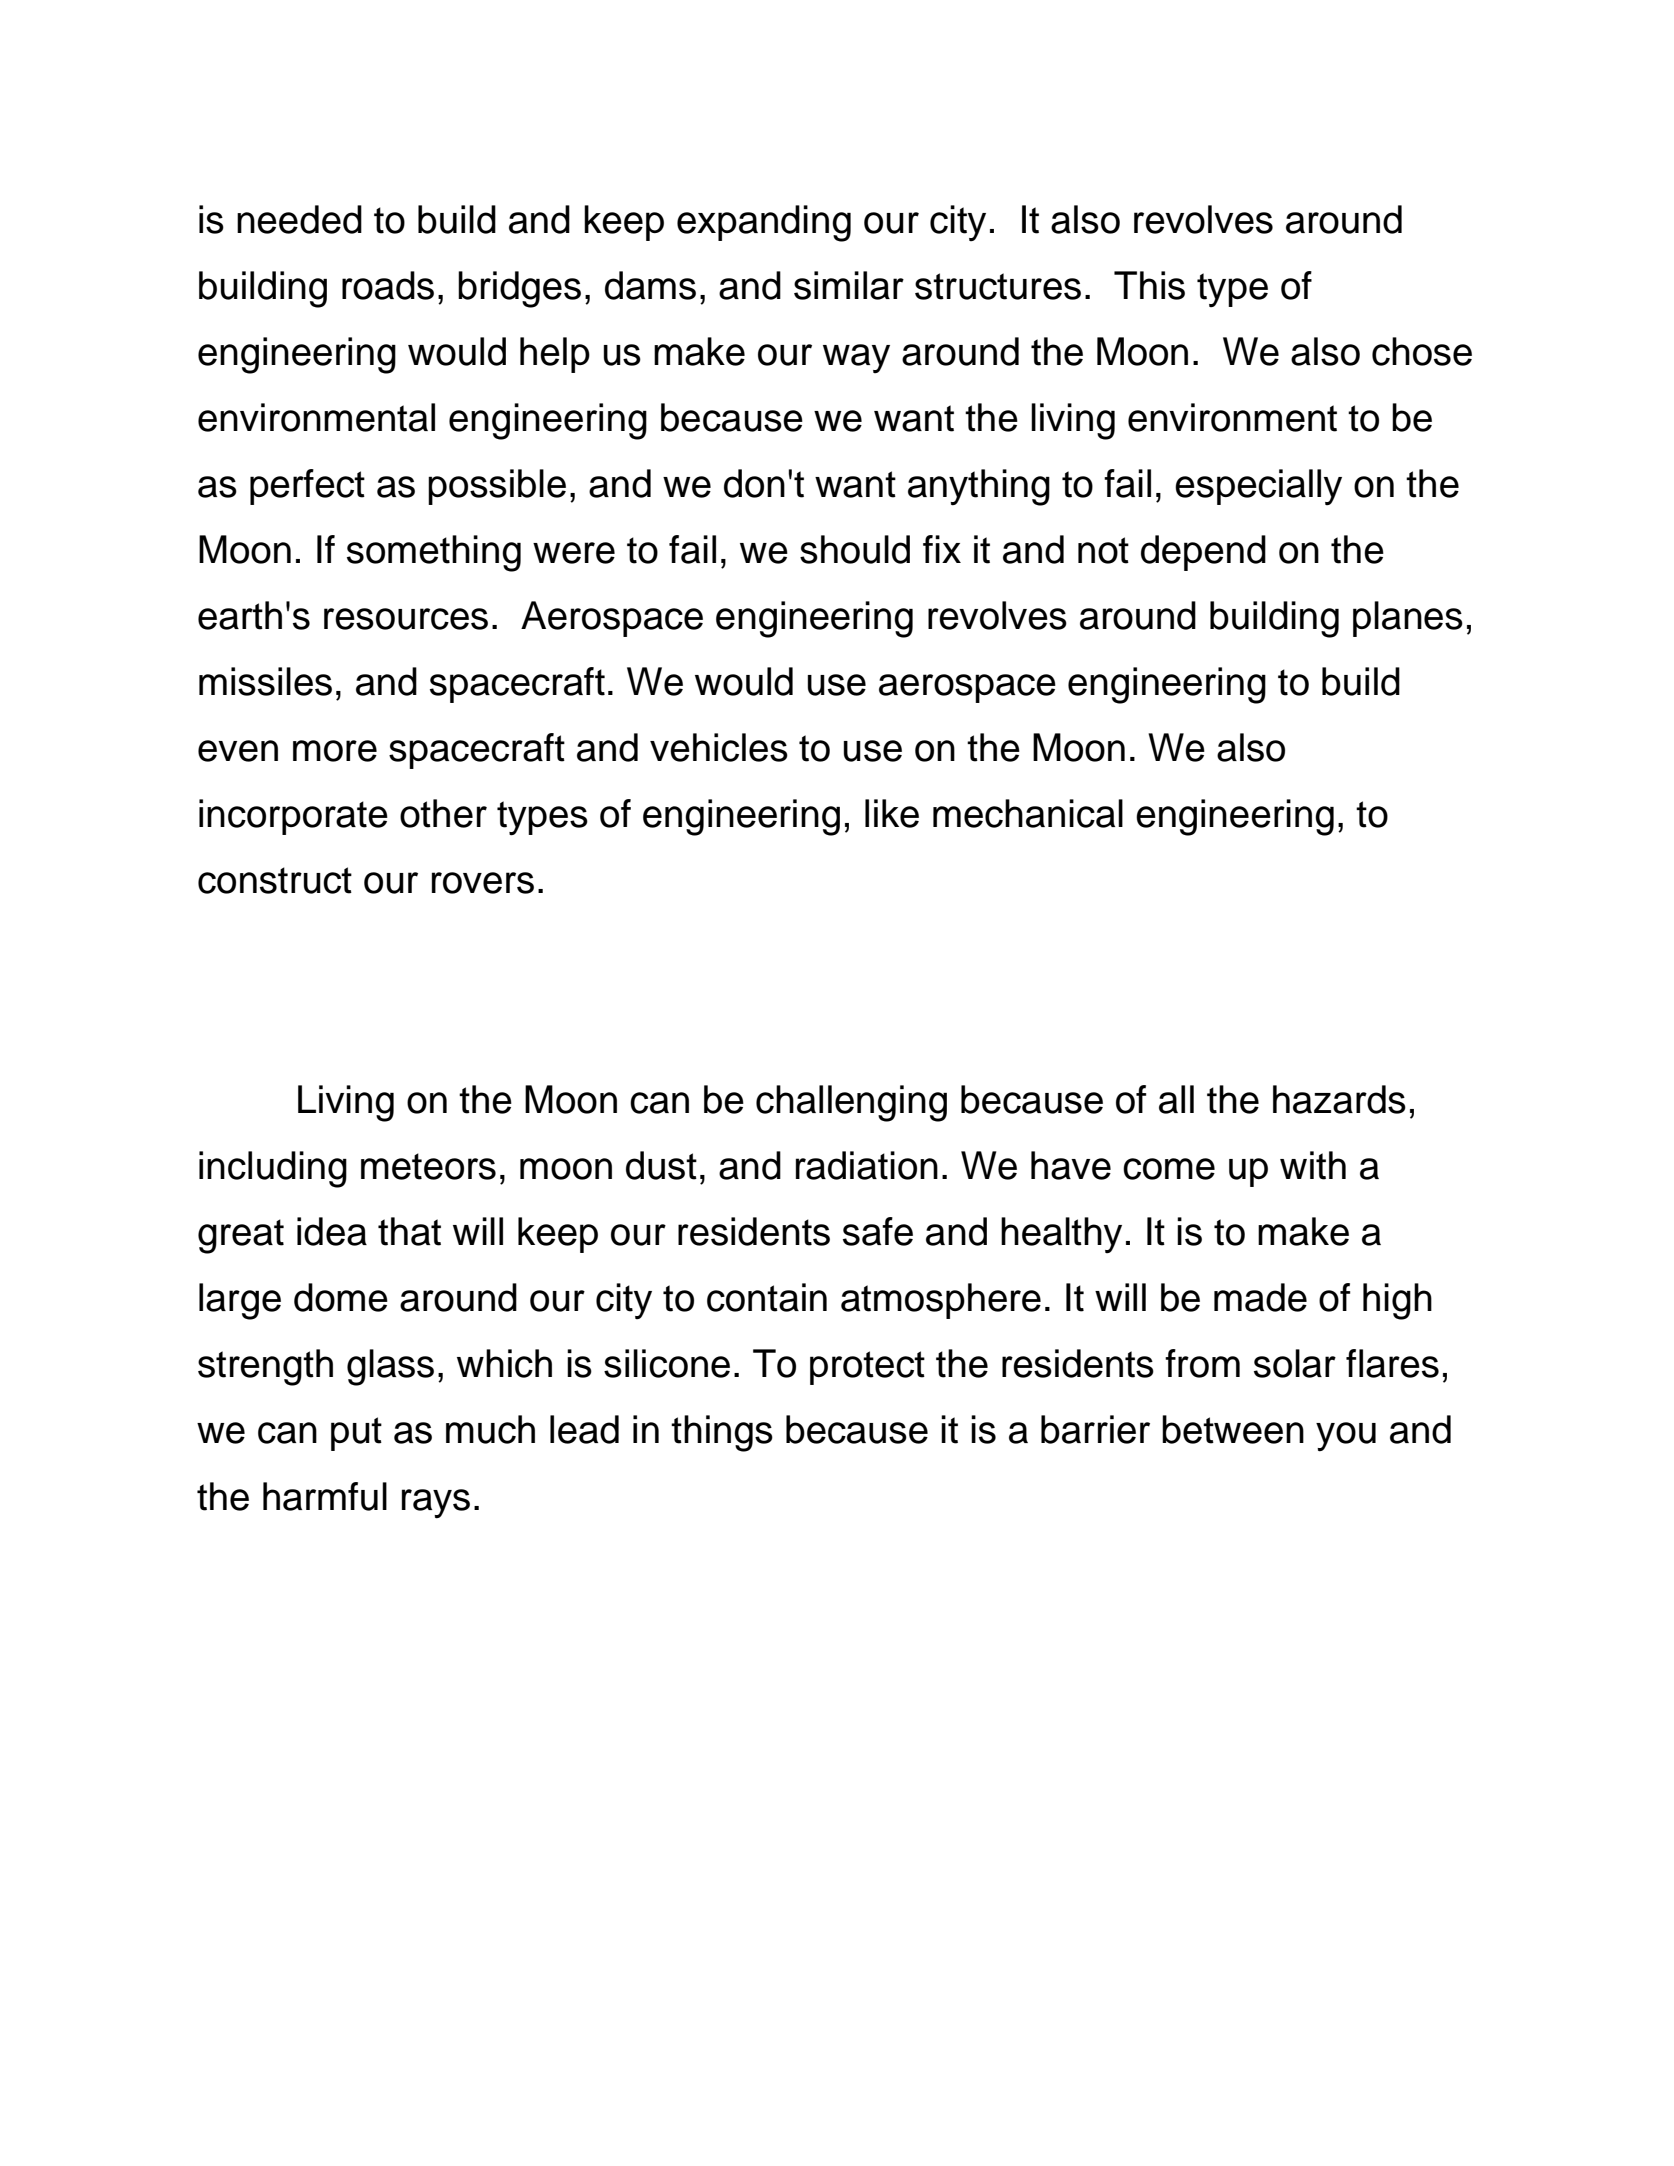 This image has width=1674, height=2166. Describe the element at coordinates (1149, 285) in the image. I see `This` at that location.
